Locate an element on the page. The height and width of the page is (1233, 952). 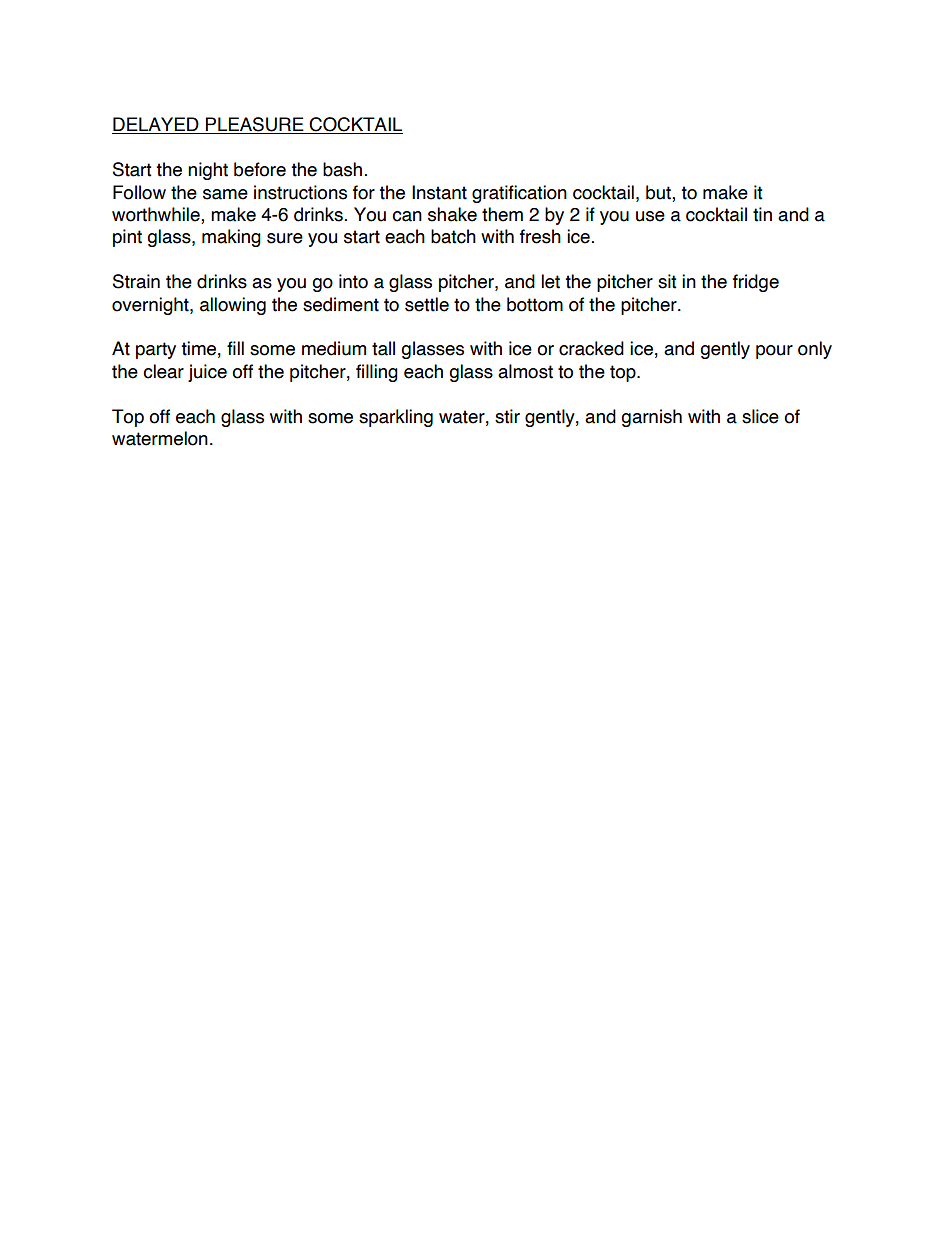
stir is located at coordinates (507, 416).
